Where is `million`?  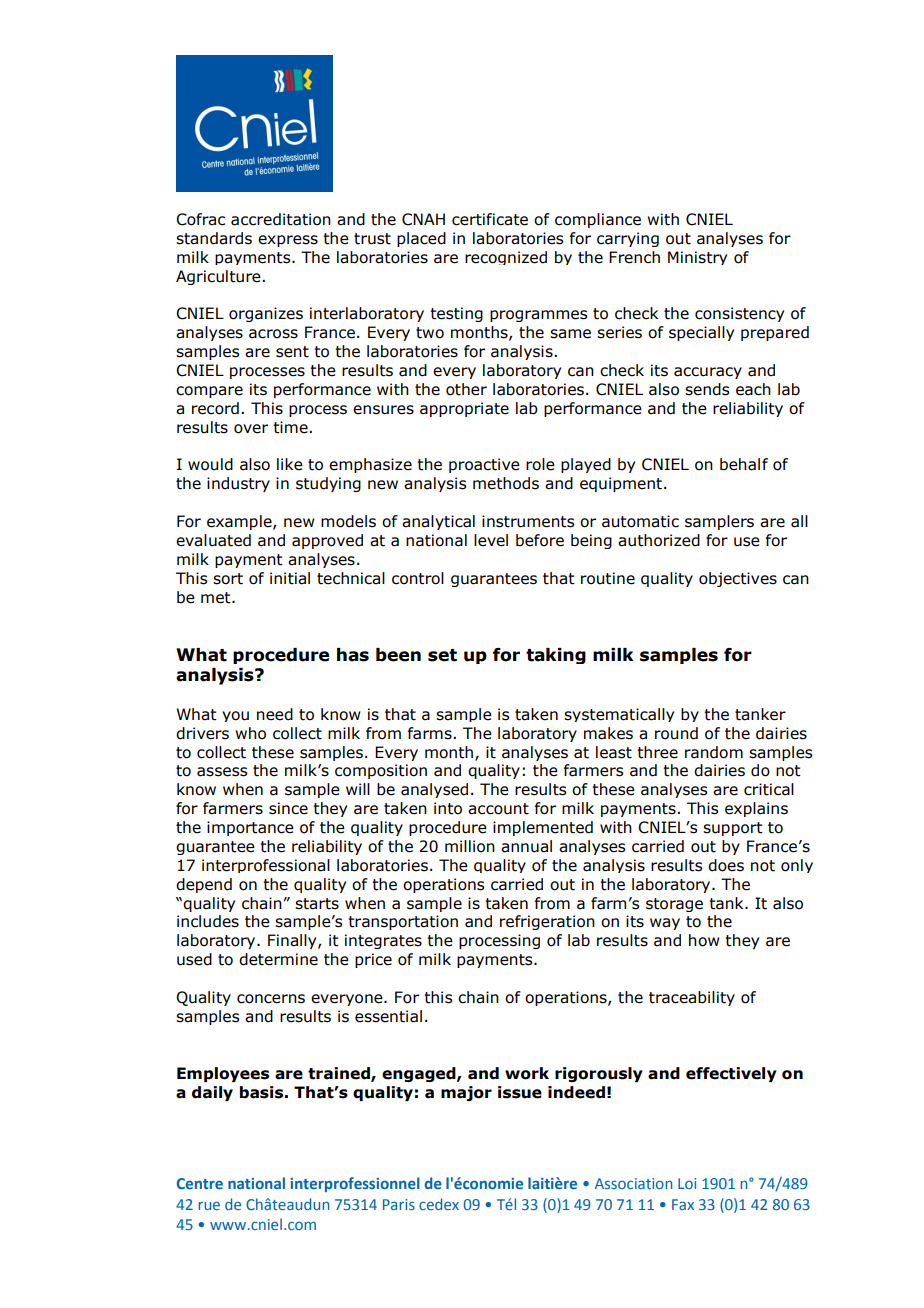
million is located at coordinates (470, 846).
